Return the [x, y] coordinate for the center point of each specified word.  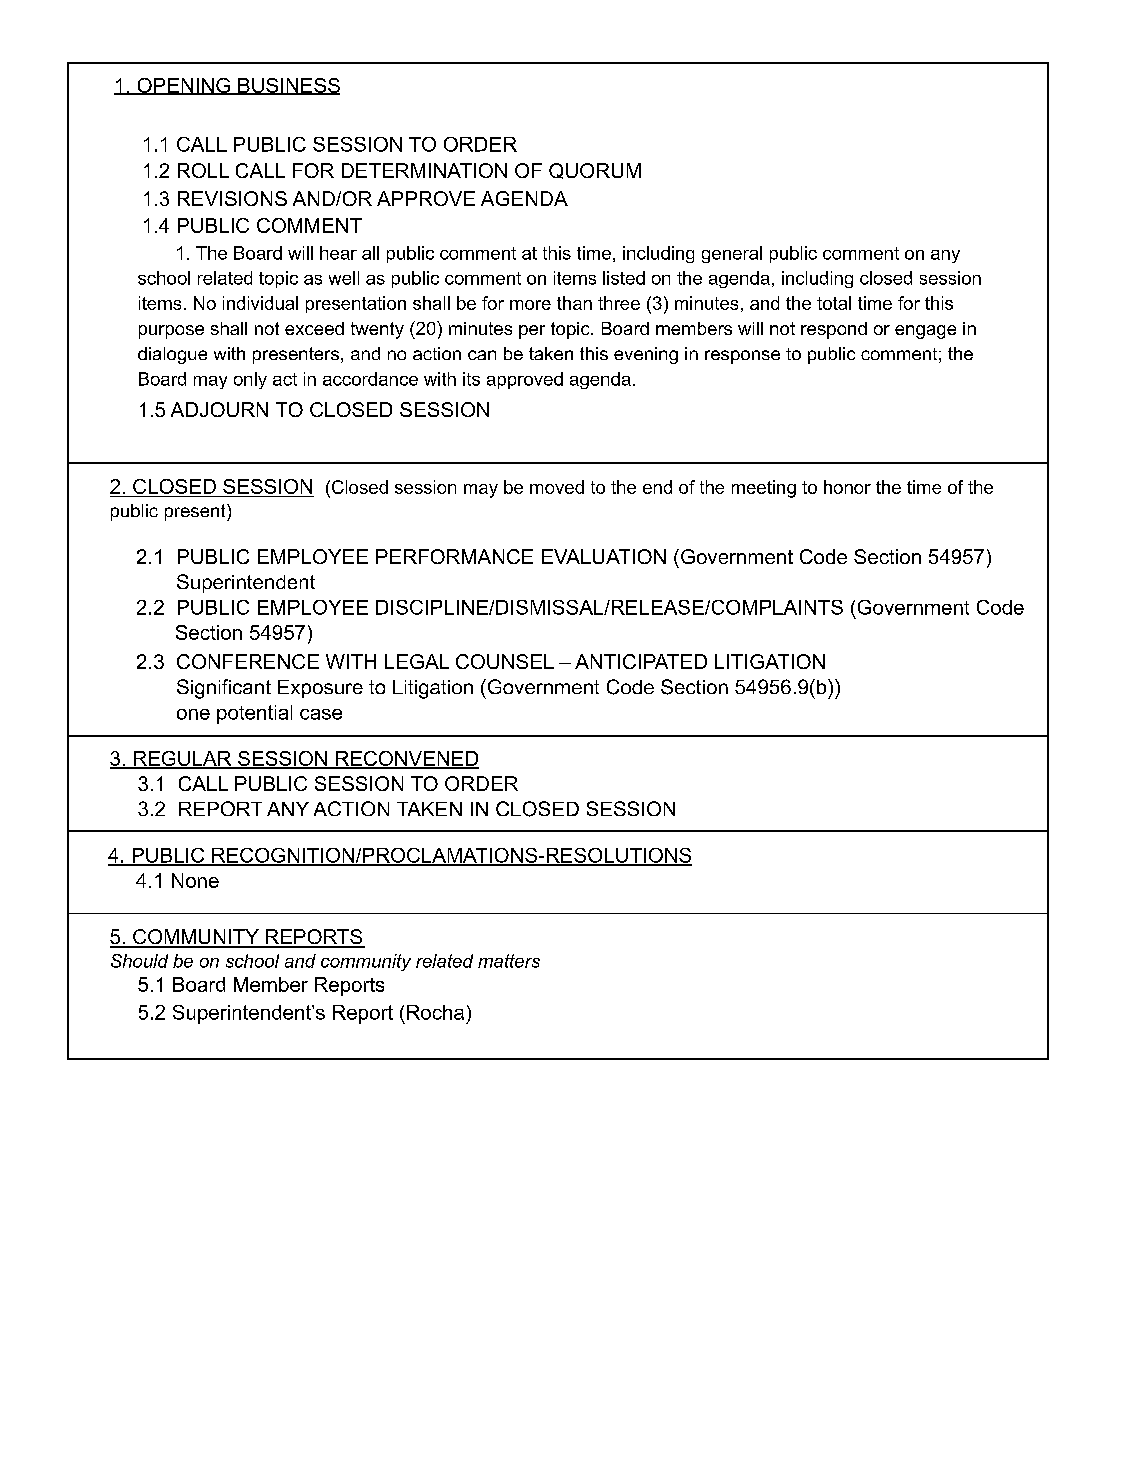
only [250, 380]
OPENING [183, 86]
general [732, 254]
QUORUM [595, 171]
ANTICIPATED [641, 661]
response [742, 357]
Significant [224, 689]
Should [139, 961]
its [471, 379]
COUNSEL [505, 661]
